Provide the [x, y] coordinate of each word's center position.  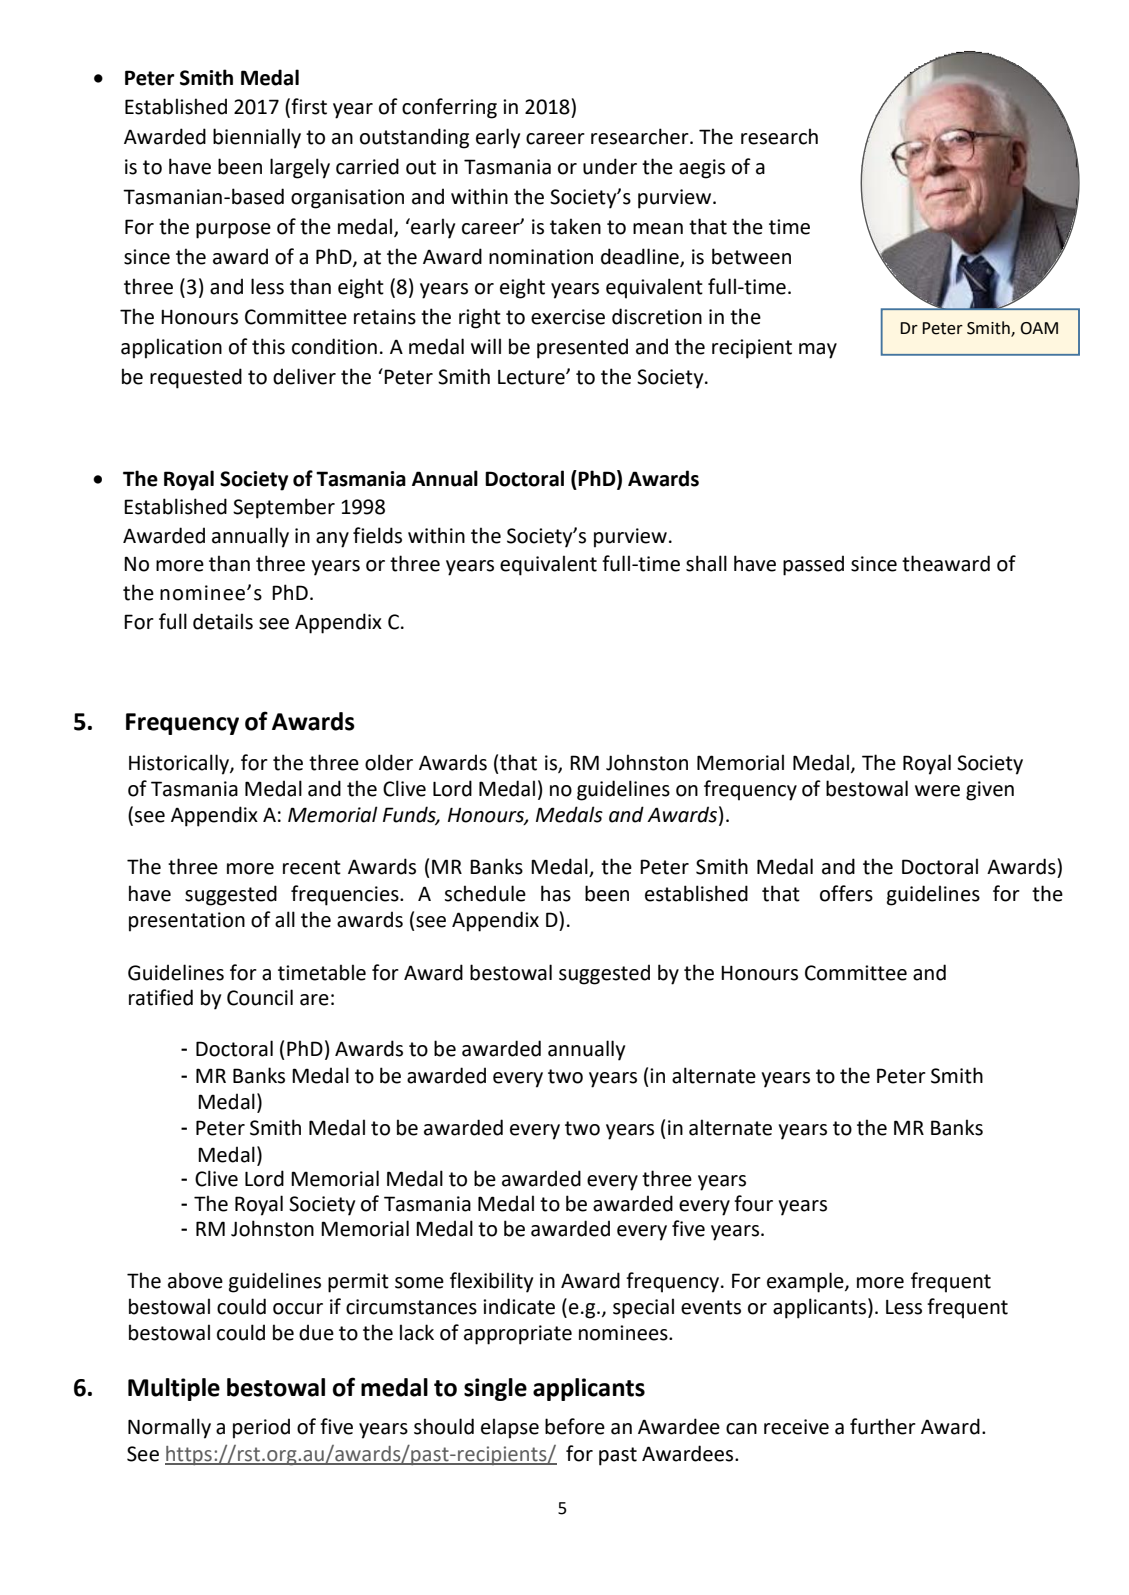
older [389, 762]
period [261, 1428]
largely [300, 168]
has [556, 893]
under [610, 166]
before [575, 1426]
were [937, 791]
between [751, 256]
